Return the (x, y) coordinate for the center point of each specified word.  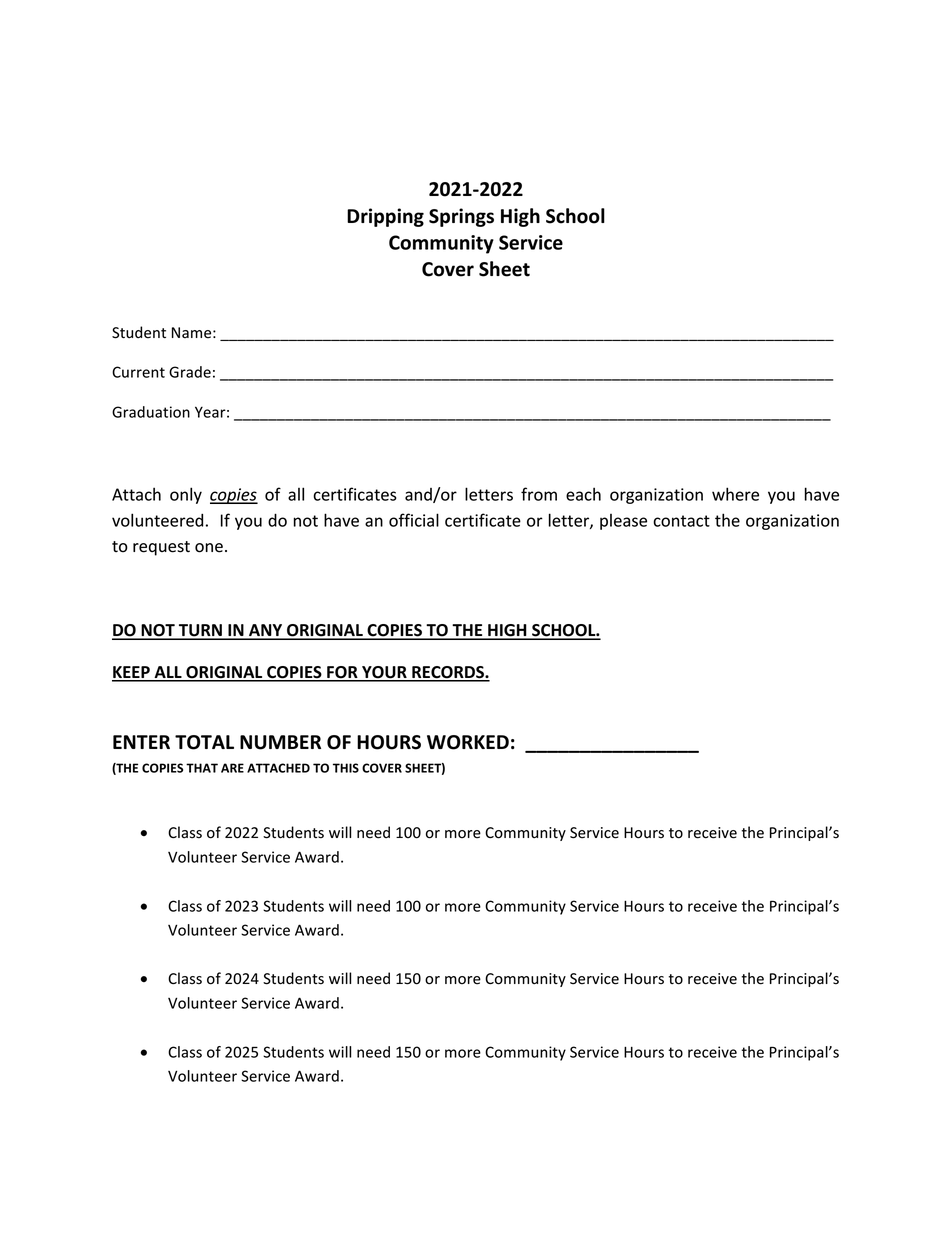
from (539, 494)
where (735, 494)
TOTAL (204, 742)
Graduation (151, 412)
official (414, 520)
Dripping (385, 217)
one (209, 548)
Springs (461, 217)
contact (681, 521)
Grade (190, 372)
